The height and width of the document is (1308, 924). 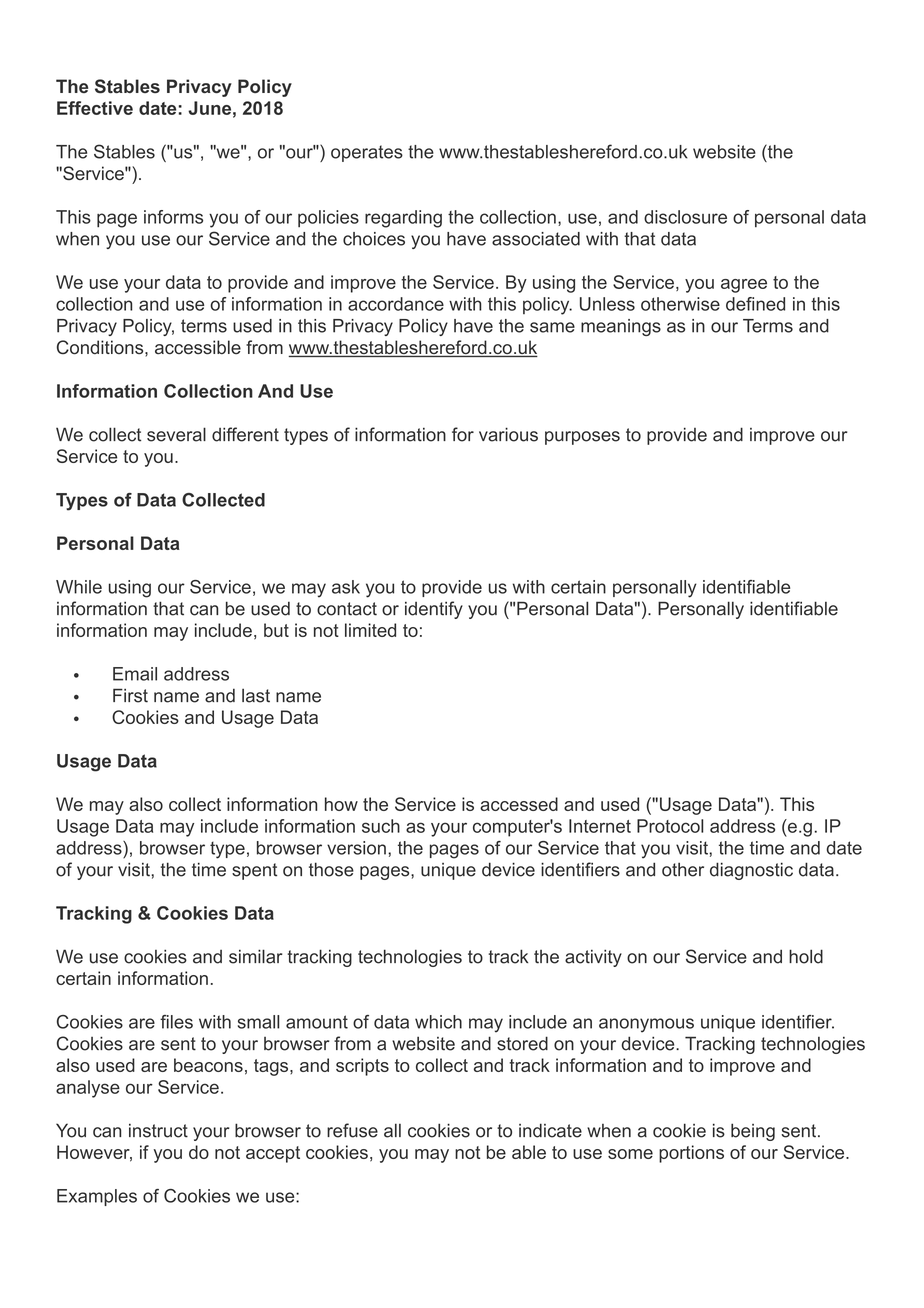 I want to click on Protocol, so click(x=670, y=826).
